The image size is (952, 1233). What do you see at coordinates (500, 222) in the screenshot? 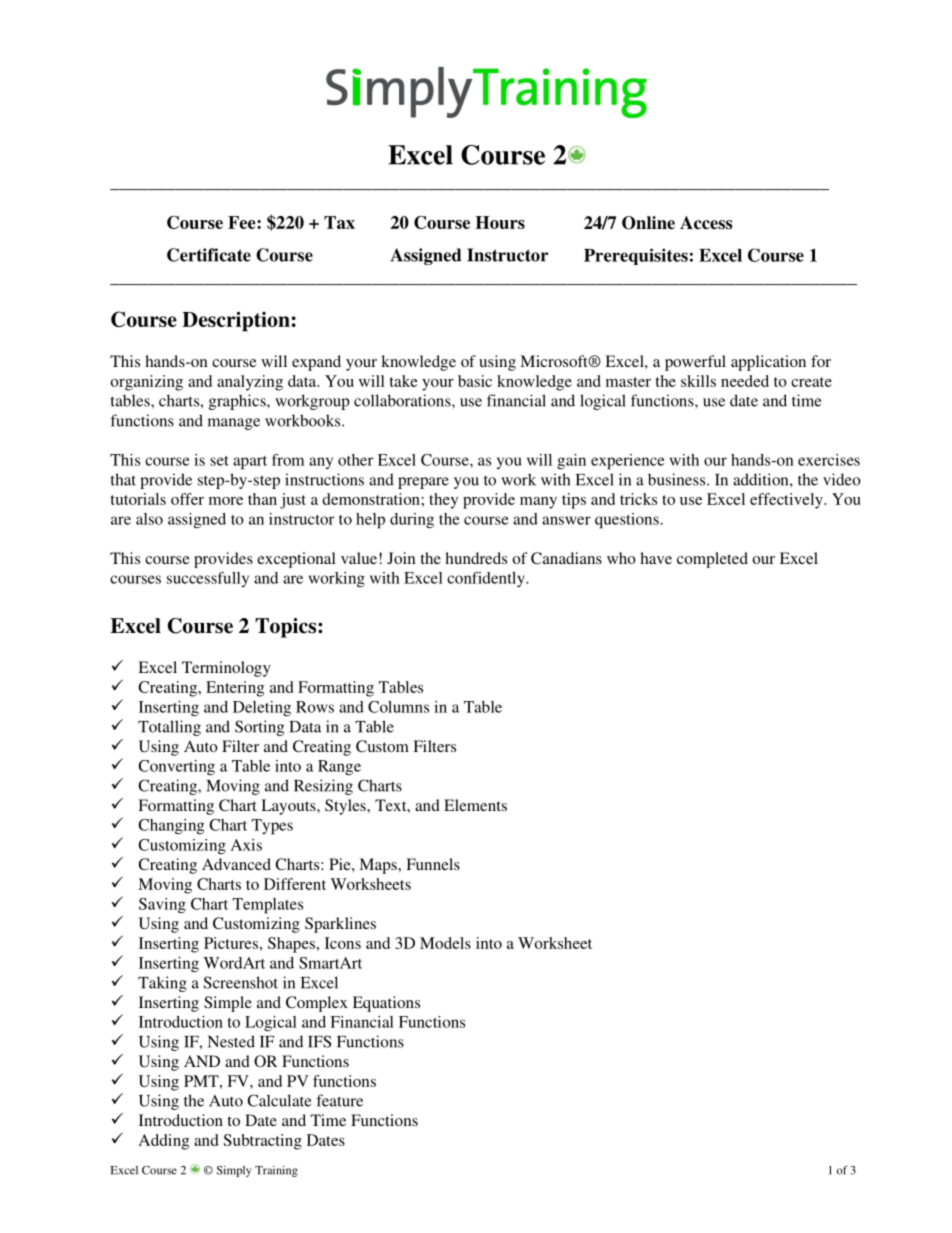
I see `Hours` at bounding box center [500, 222].
